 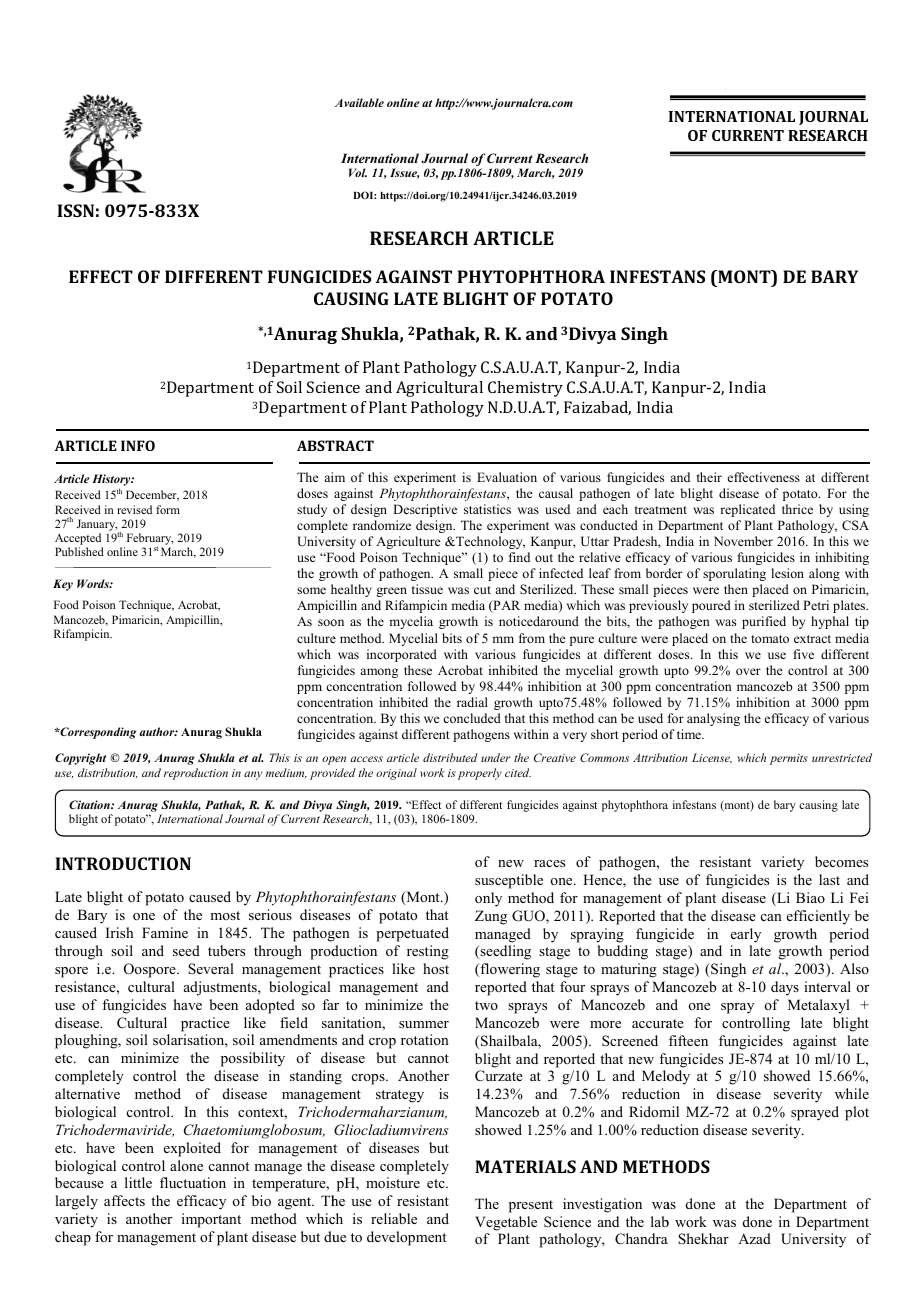 I want to click on form, so click(x=168, y=509).
